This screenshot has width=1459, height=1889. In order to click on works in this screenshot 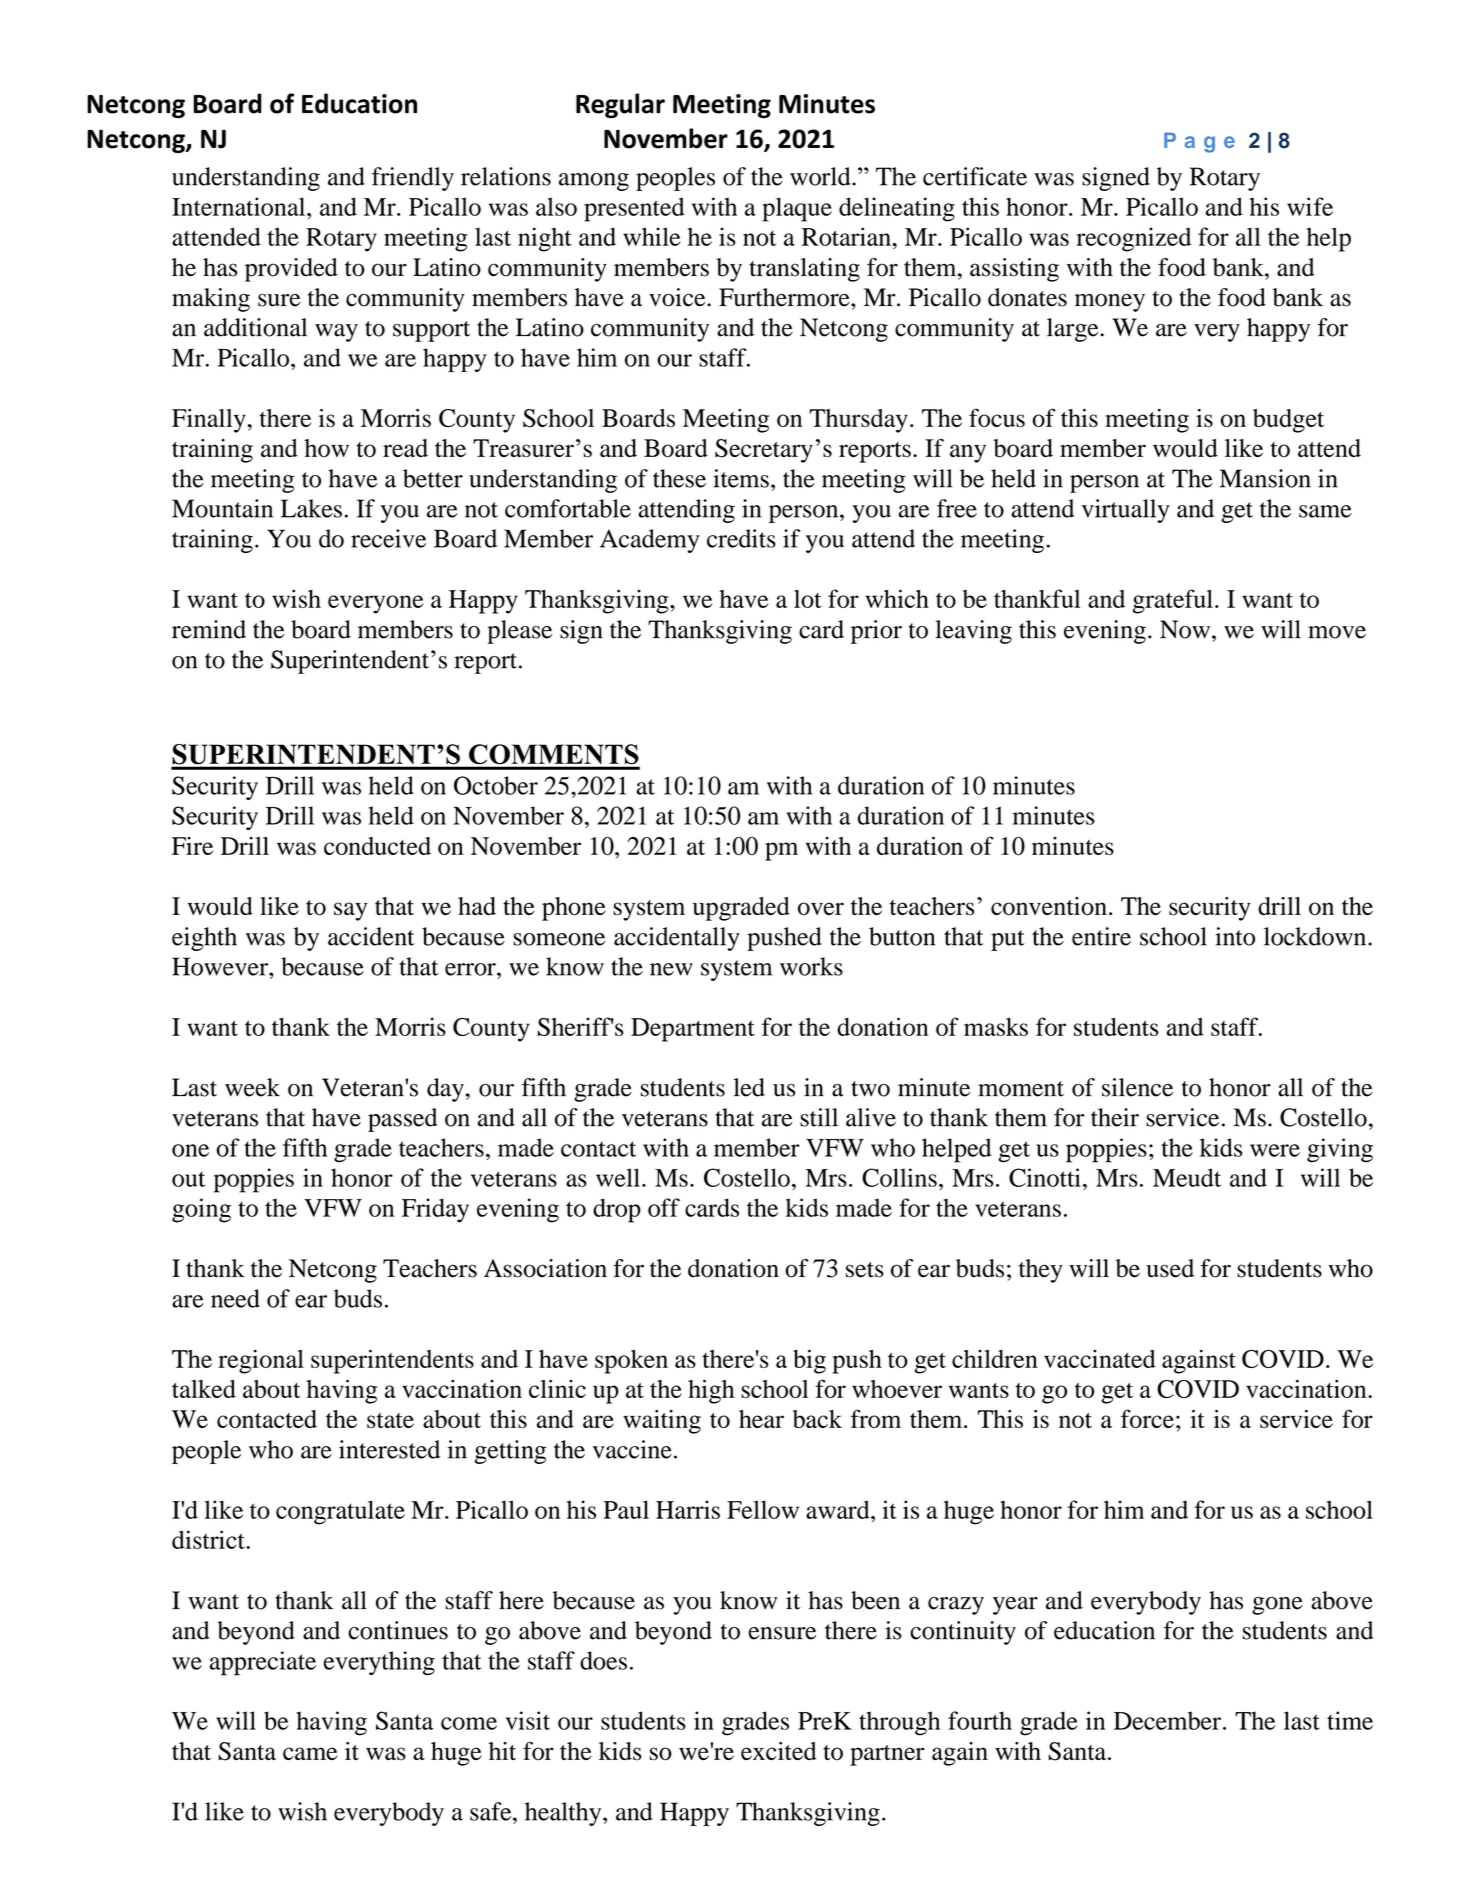, I will do `click(811, 966)`.
